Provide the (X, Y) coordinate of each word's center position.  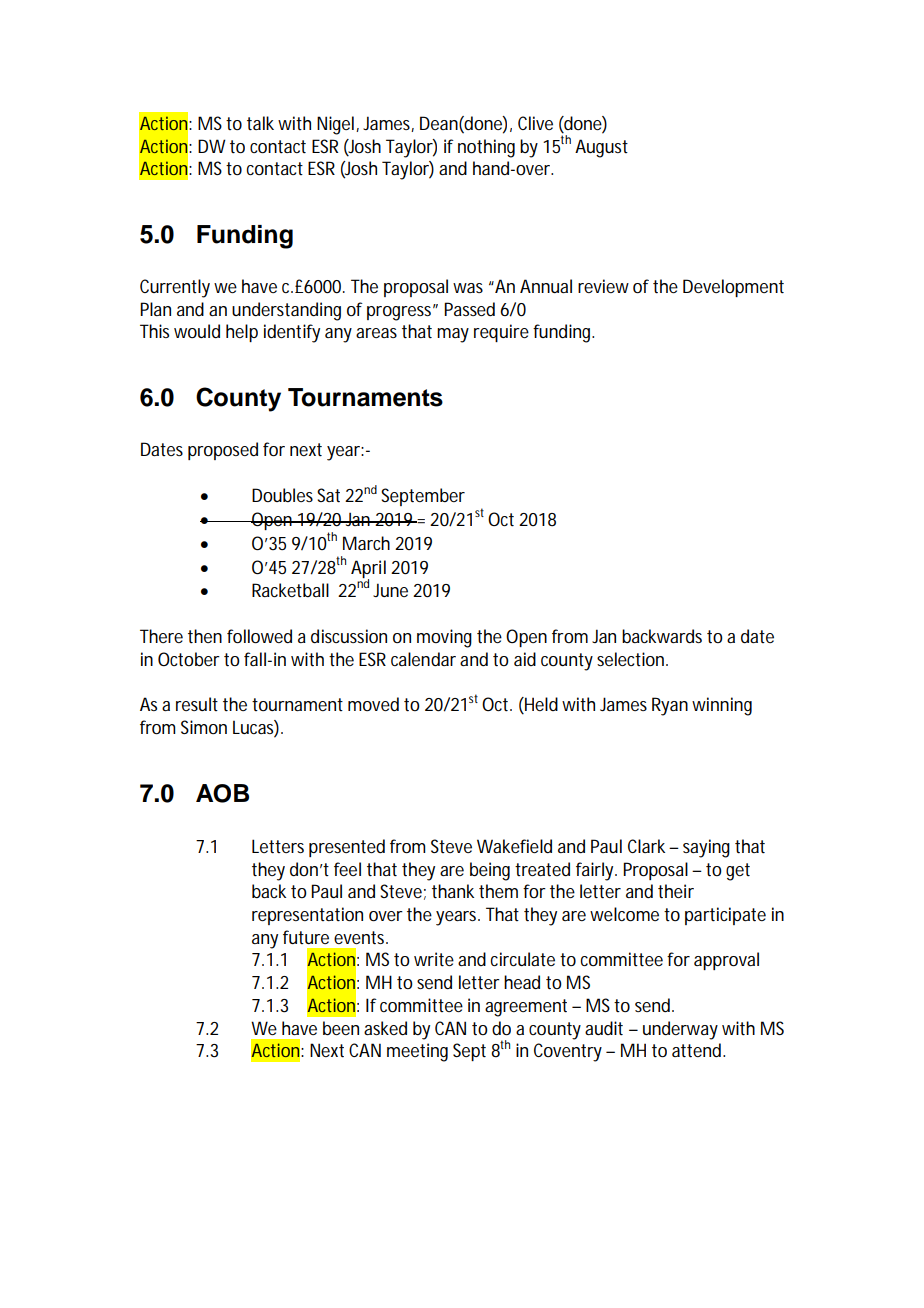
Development (733, 288)
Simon (204, 727)
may (453, 335)
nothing (486, 148)
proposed (223, 451)
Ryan (670, 706)
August (601, 148)
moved (373, 704)
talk (260, 123)
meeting (417, 1052)
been (341, 1028)
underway (680, 1030)
